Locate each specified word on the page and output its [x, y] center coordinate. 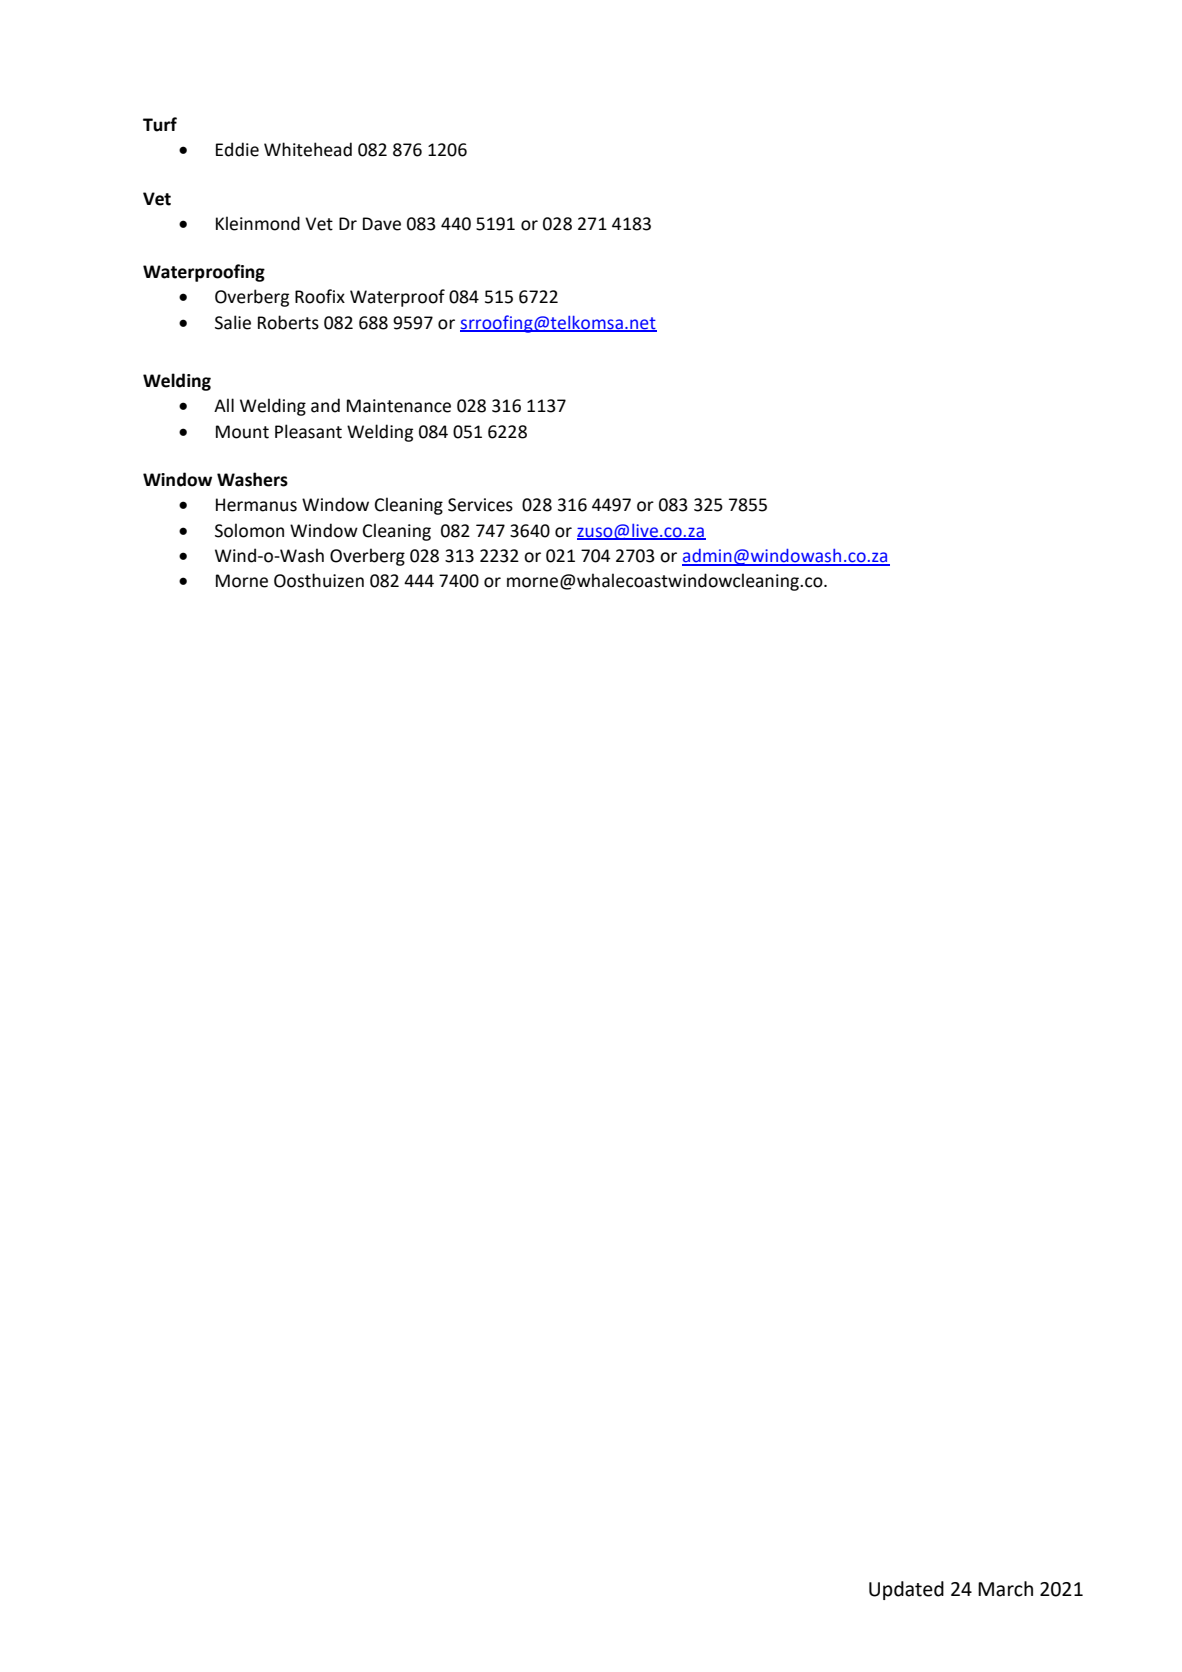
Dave [382, 224]
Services [480, 505]
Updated [906, 1590]
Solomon [249, 530]
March [1005, 1589]
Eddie [237, 149]
